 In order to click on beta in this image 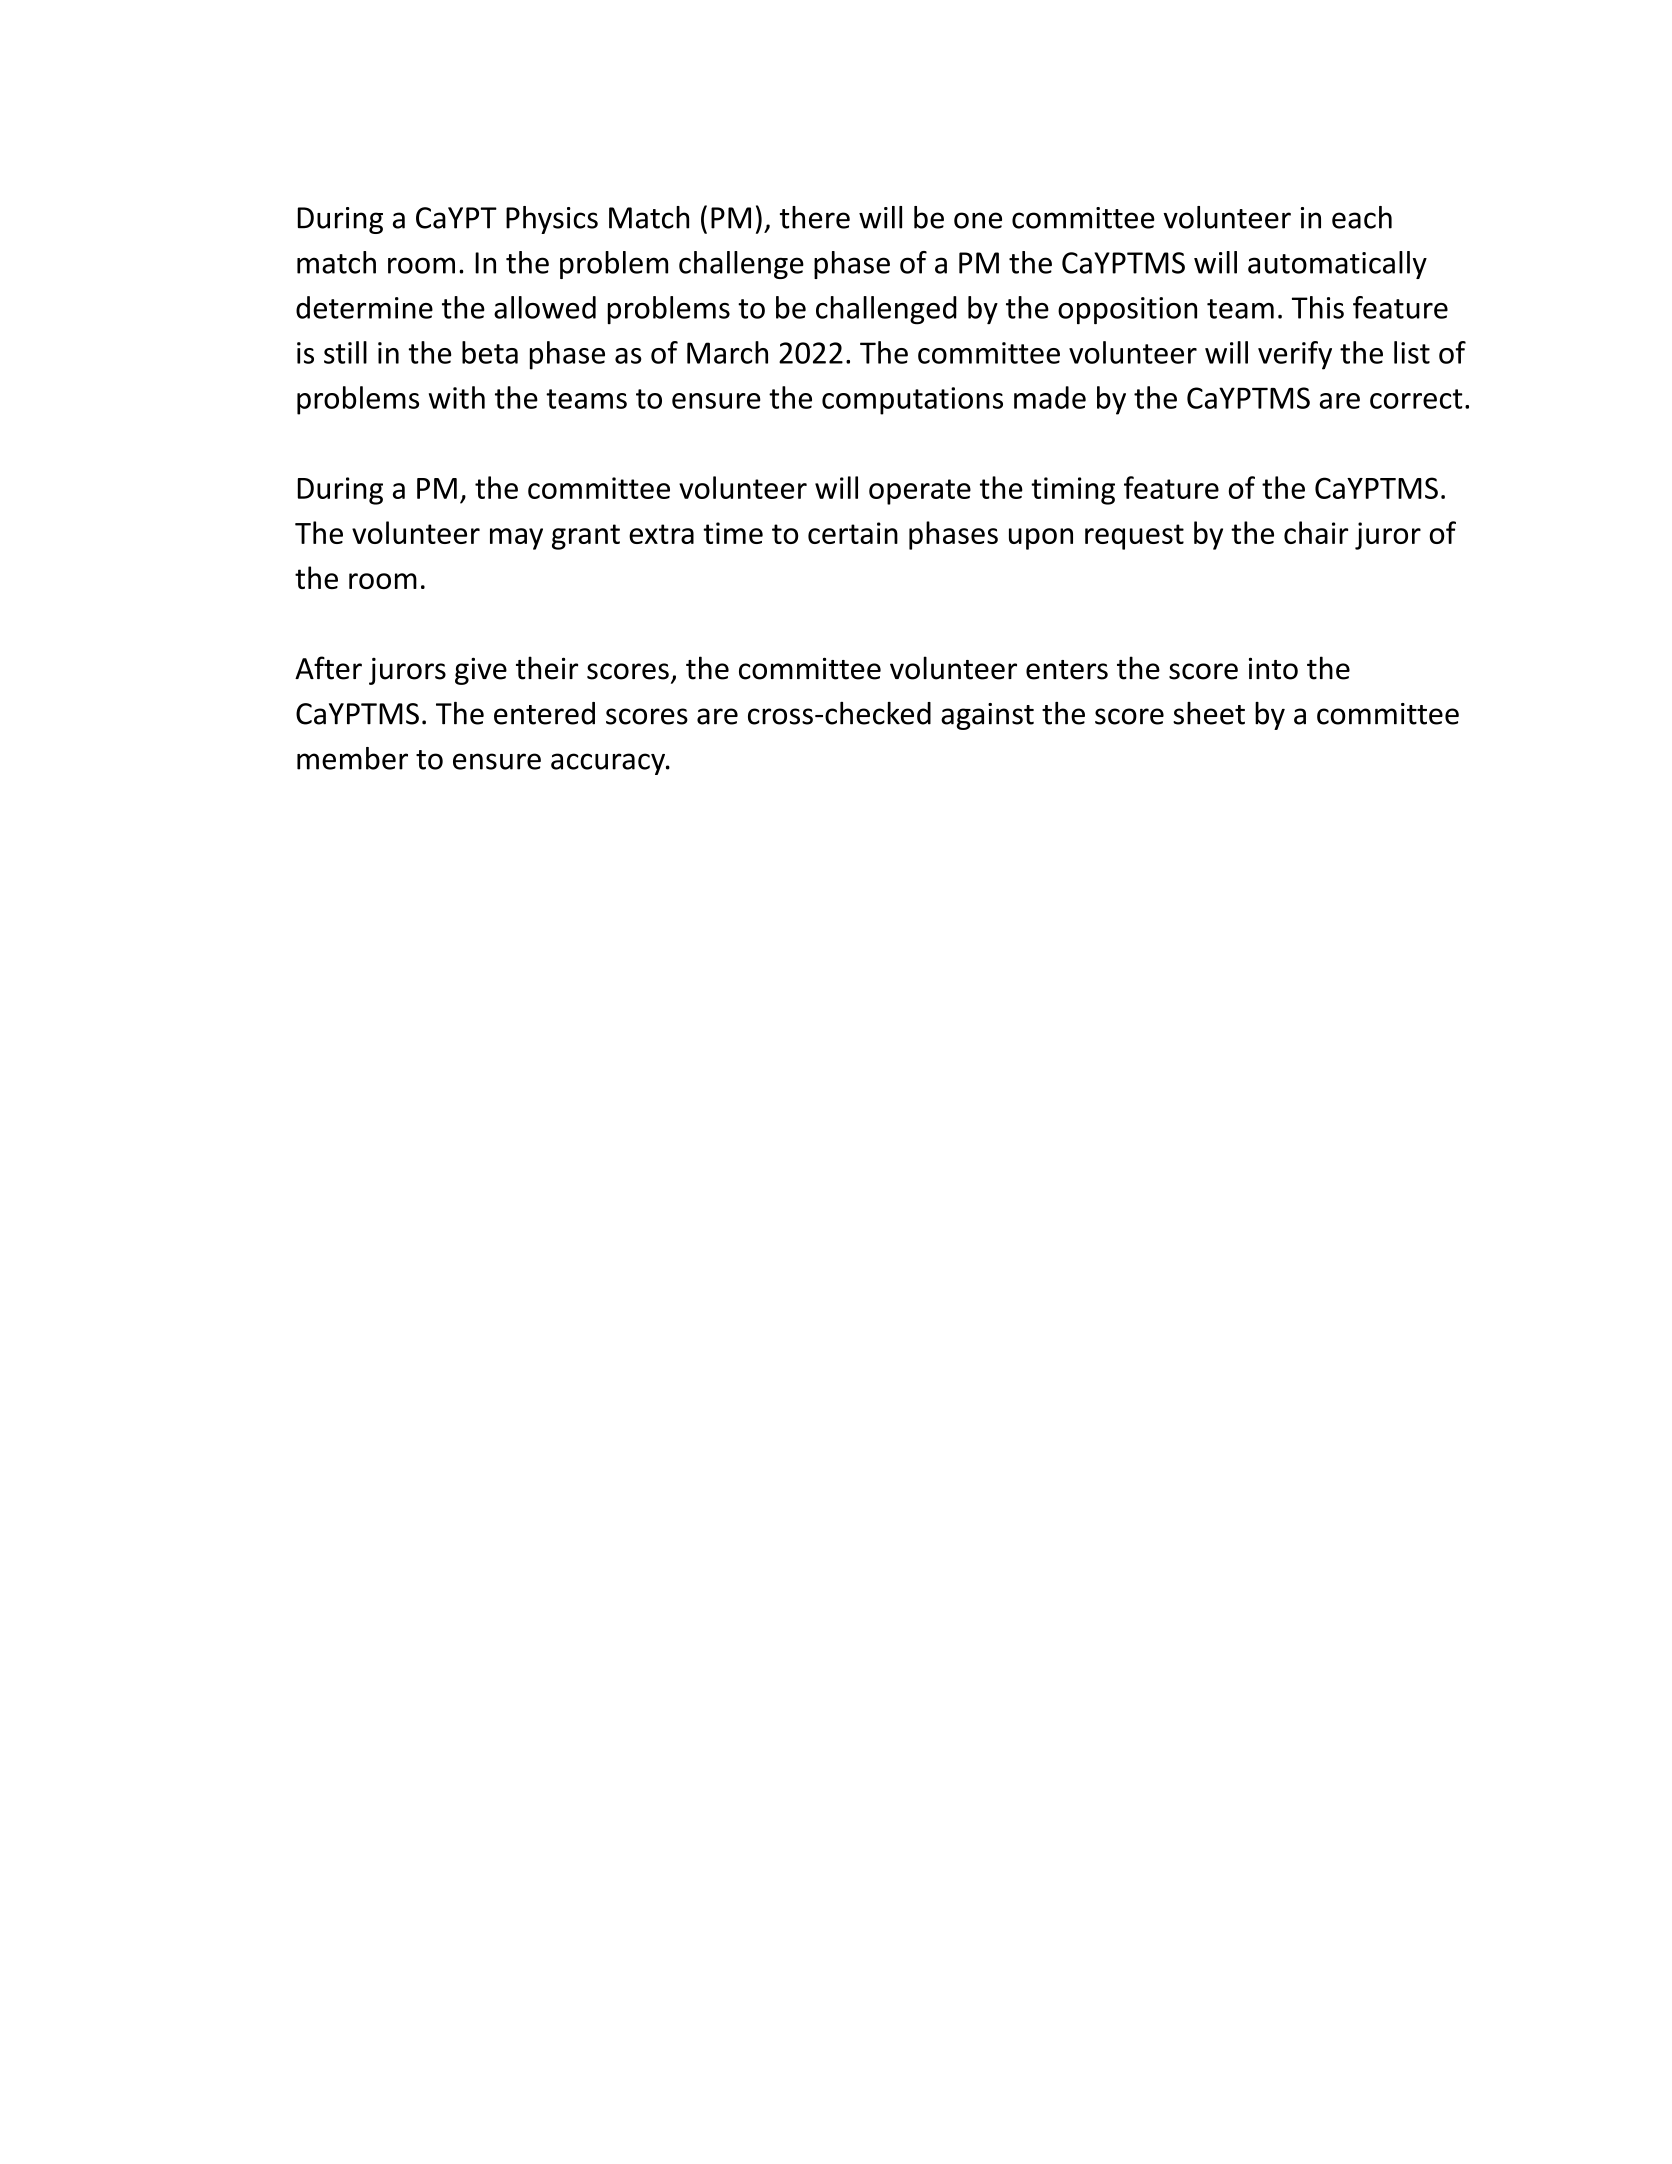, I will do `click(490, 352)`.
